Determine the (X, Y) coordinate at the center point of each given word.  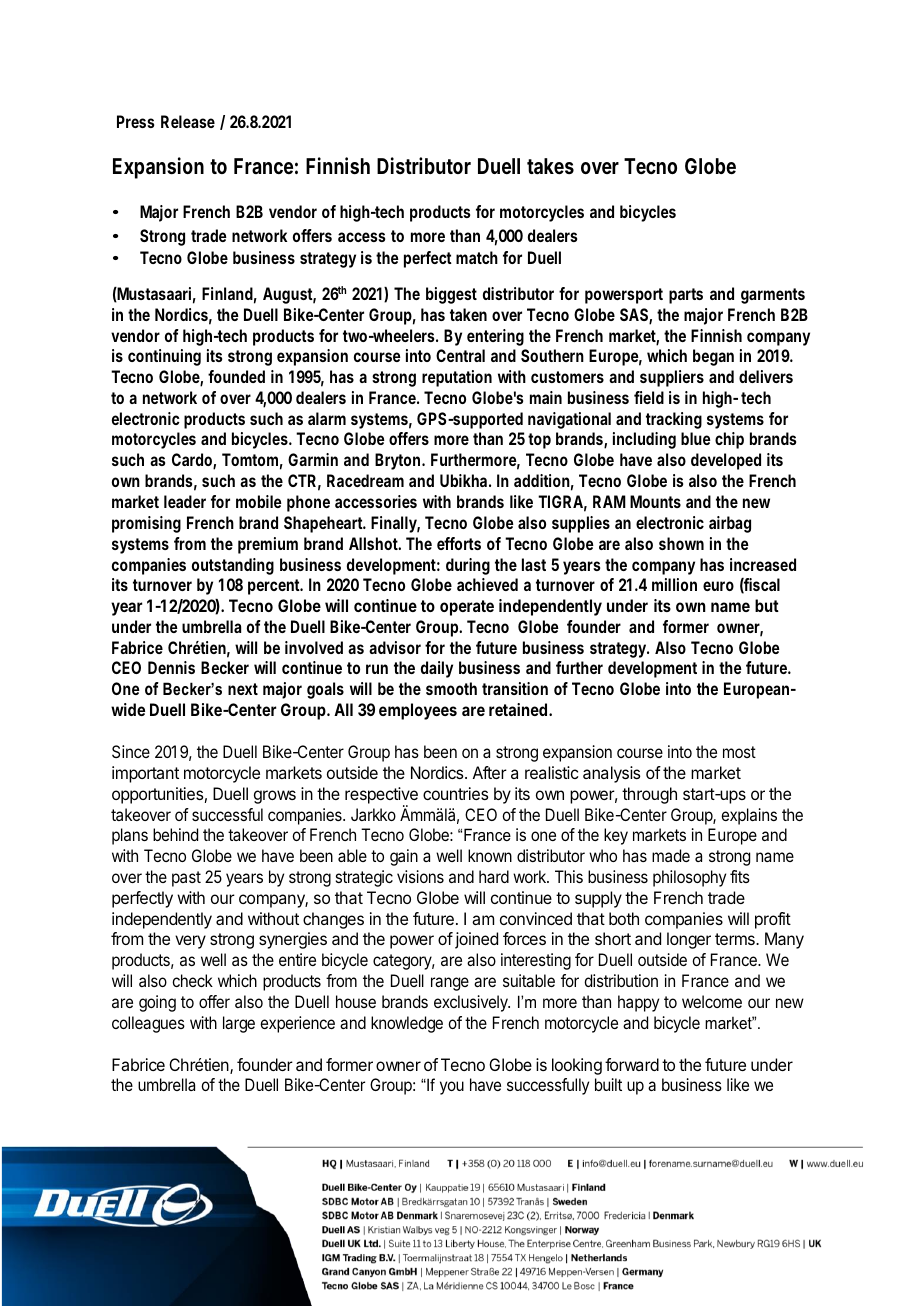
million (674, 584)
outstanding (233, 566)
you (452, 1088)
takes (550, 166)
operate (467, 608)
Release (188, 121)
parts (686, 296)
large (239, 1024)
